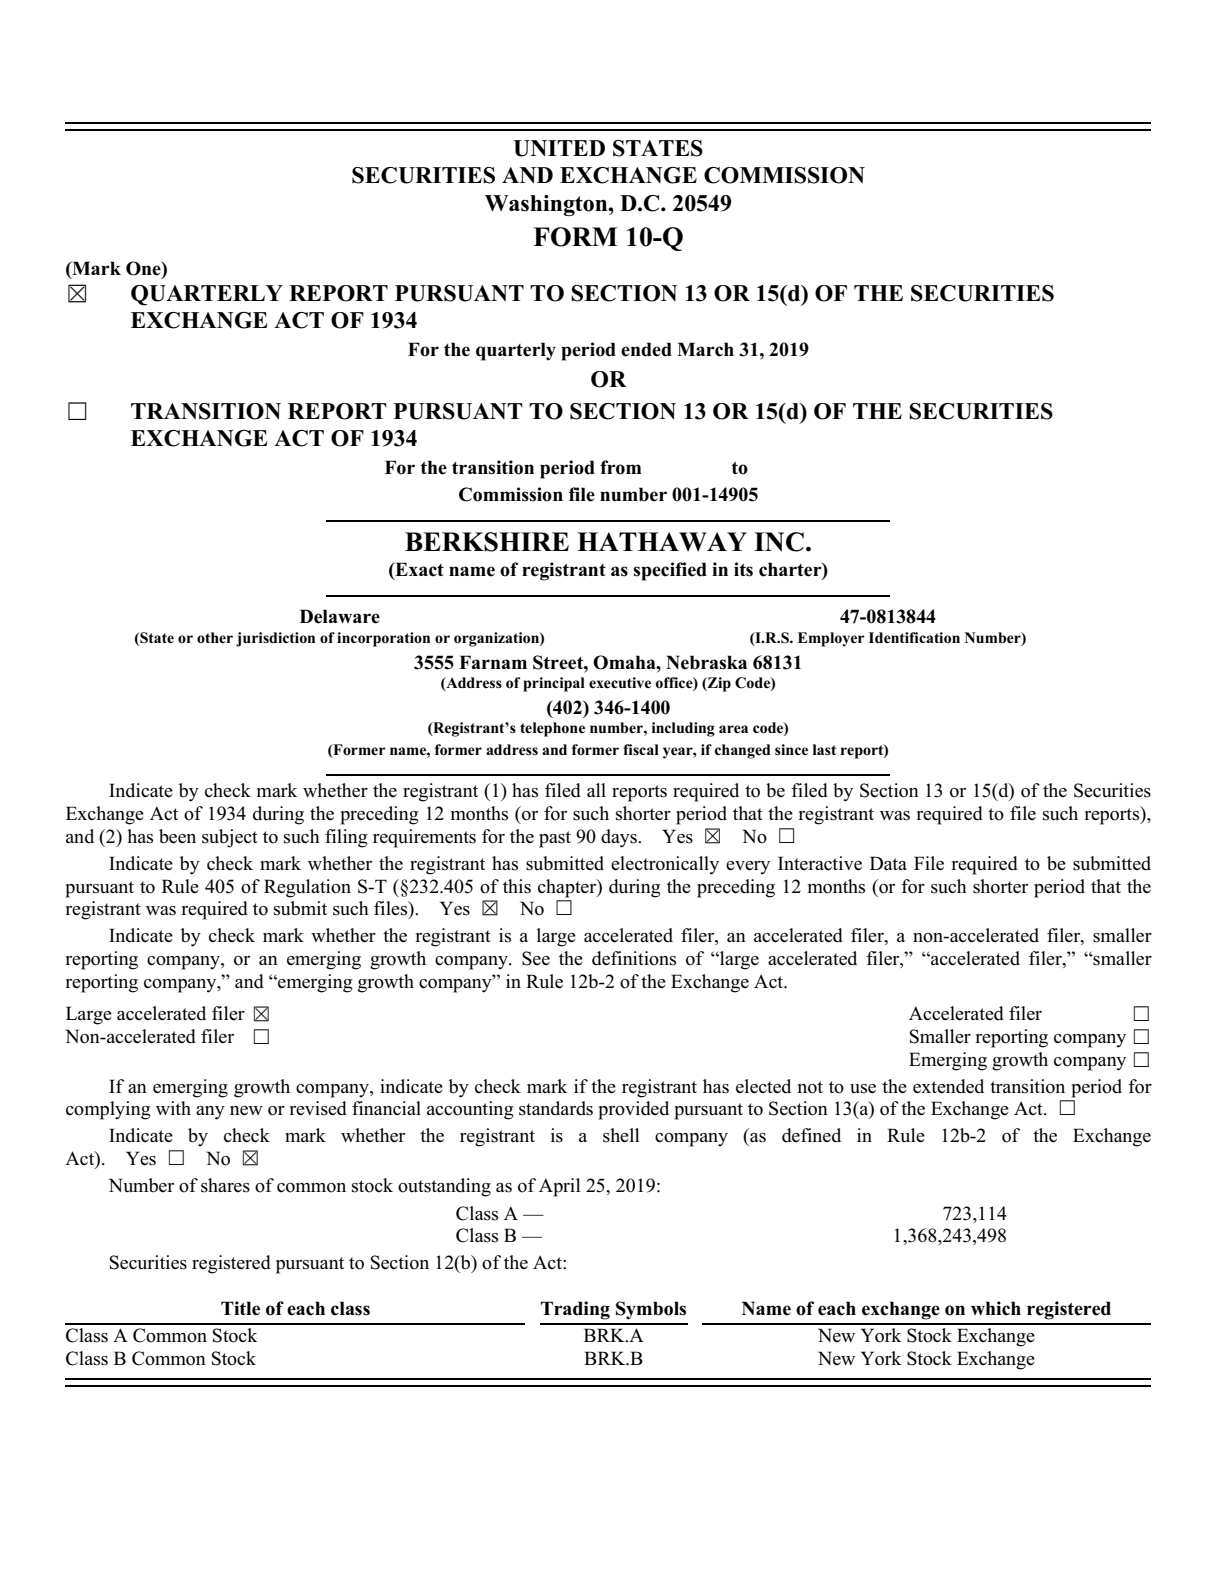  Describe the element at coordinates (824, 749) in the screenshot. I see `last` at that location.
